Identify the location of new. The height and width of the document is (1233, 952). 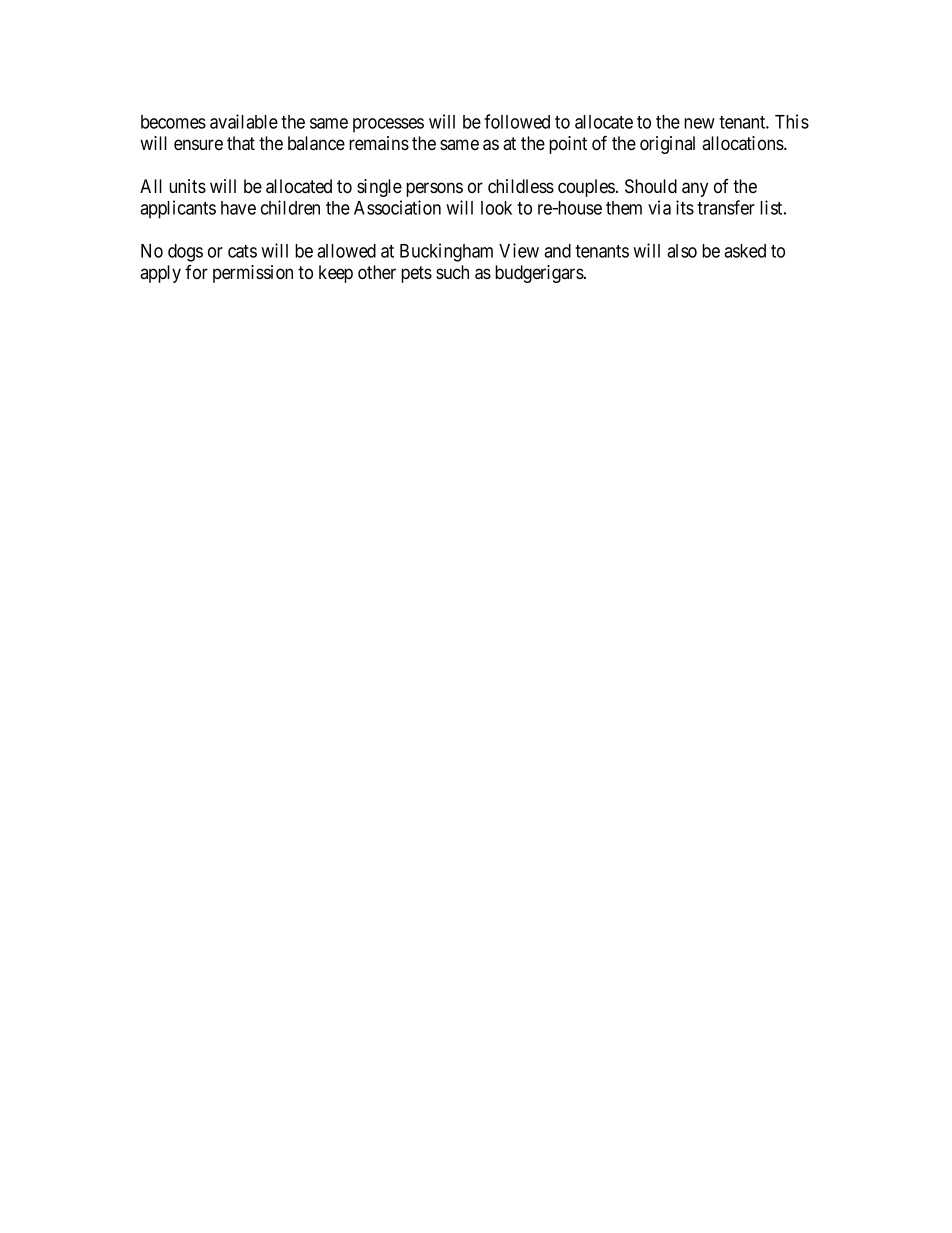
(699, 123).
